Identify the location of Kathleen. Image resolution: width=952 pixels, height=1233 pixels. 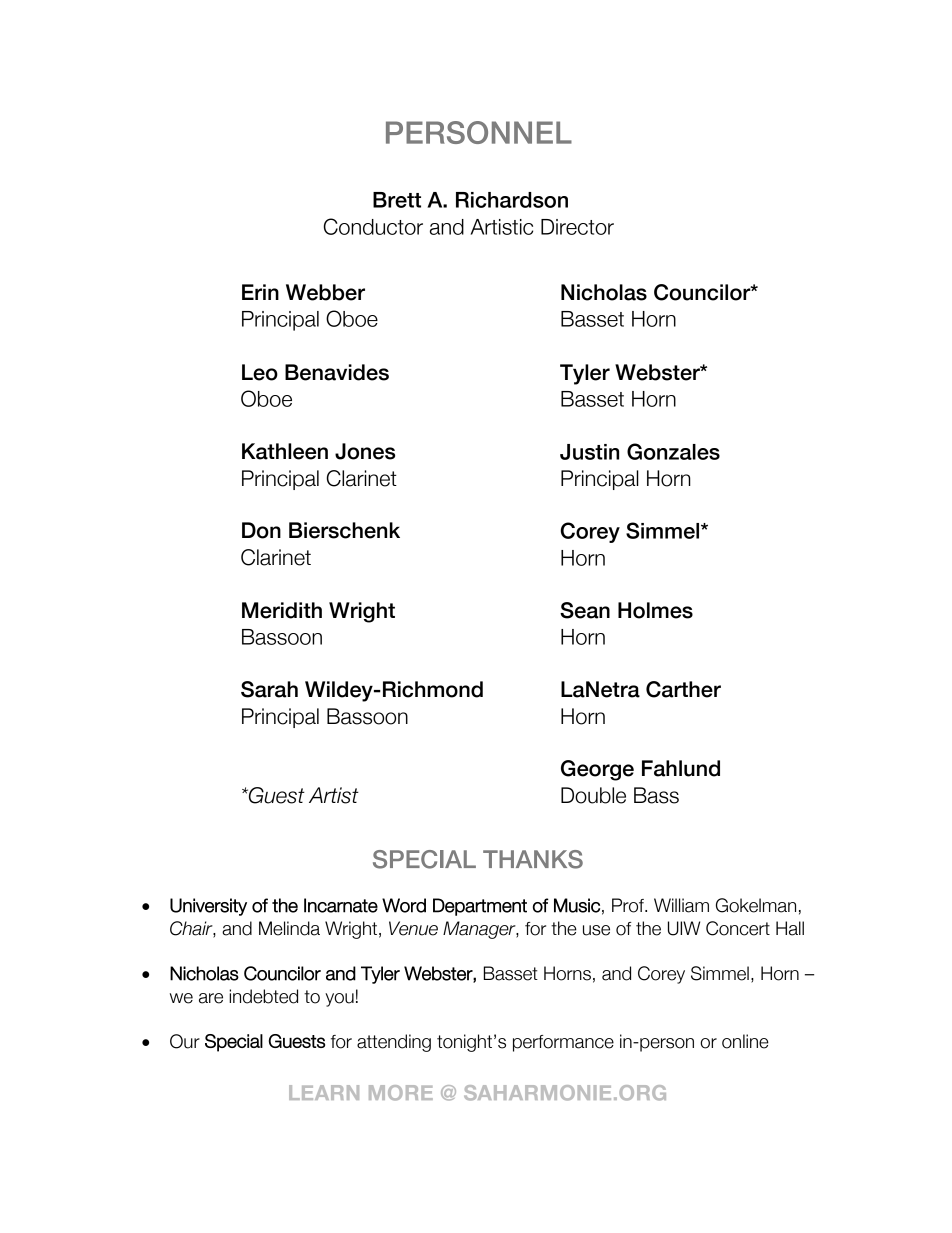
(285, 451).
